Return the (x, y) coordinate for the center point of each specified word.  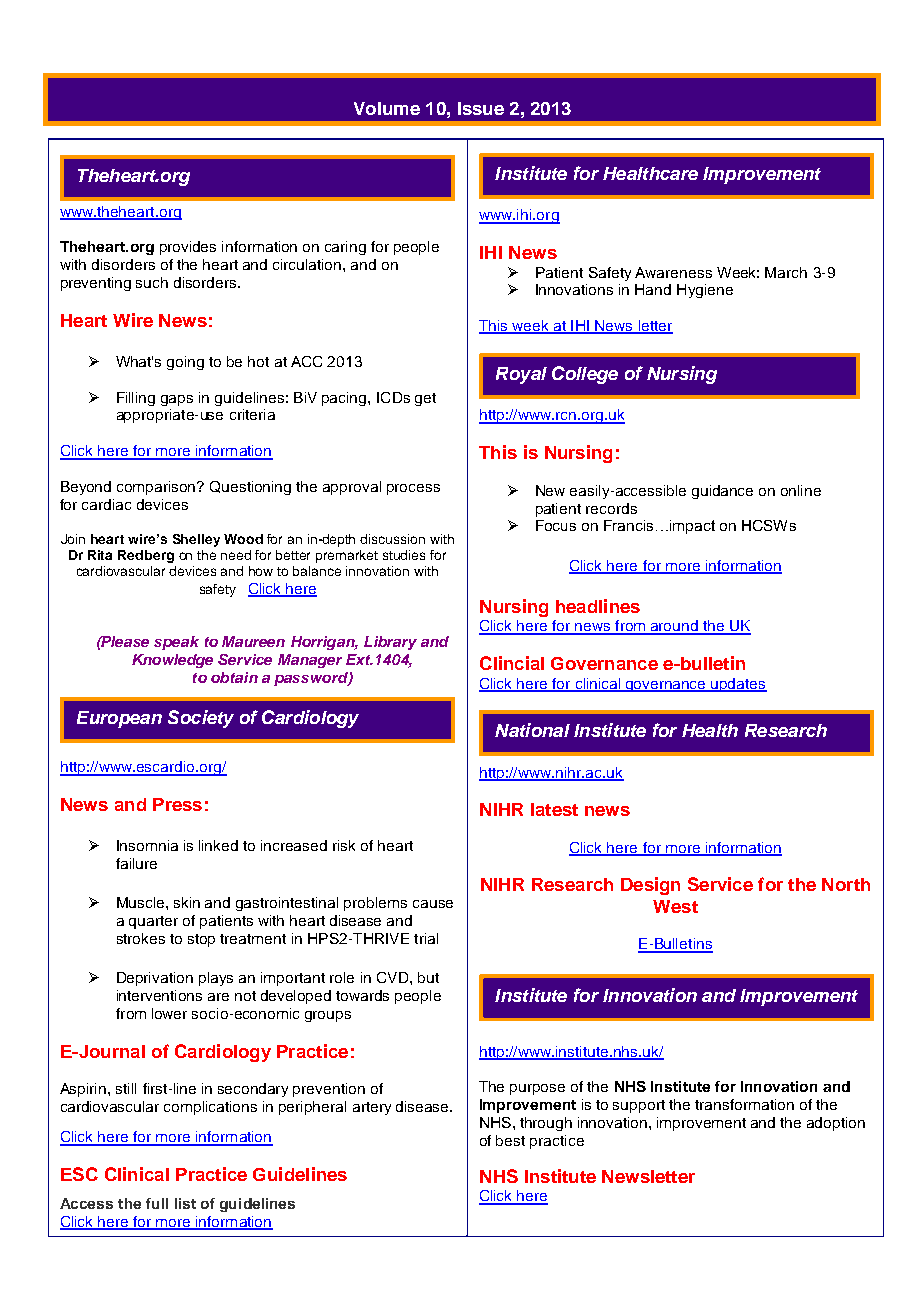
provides (188, 248)
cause (433, 904)
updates (738, 685)
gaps (177, 400)
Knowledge (172, 661)
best (510, 1140)
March (786, 272)
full (157, 1203)
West (675, 906)
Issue (481, 108)
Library (390, 643)
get (425, 399)
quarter (153, 922)
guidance (722, 492)
